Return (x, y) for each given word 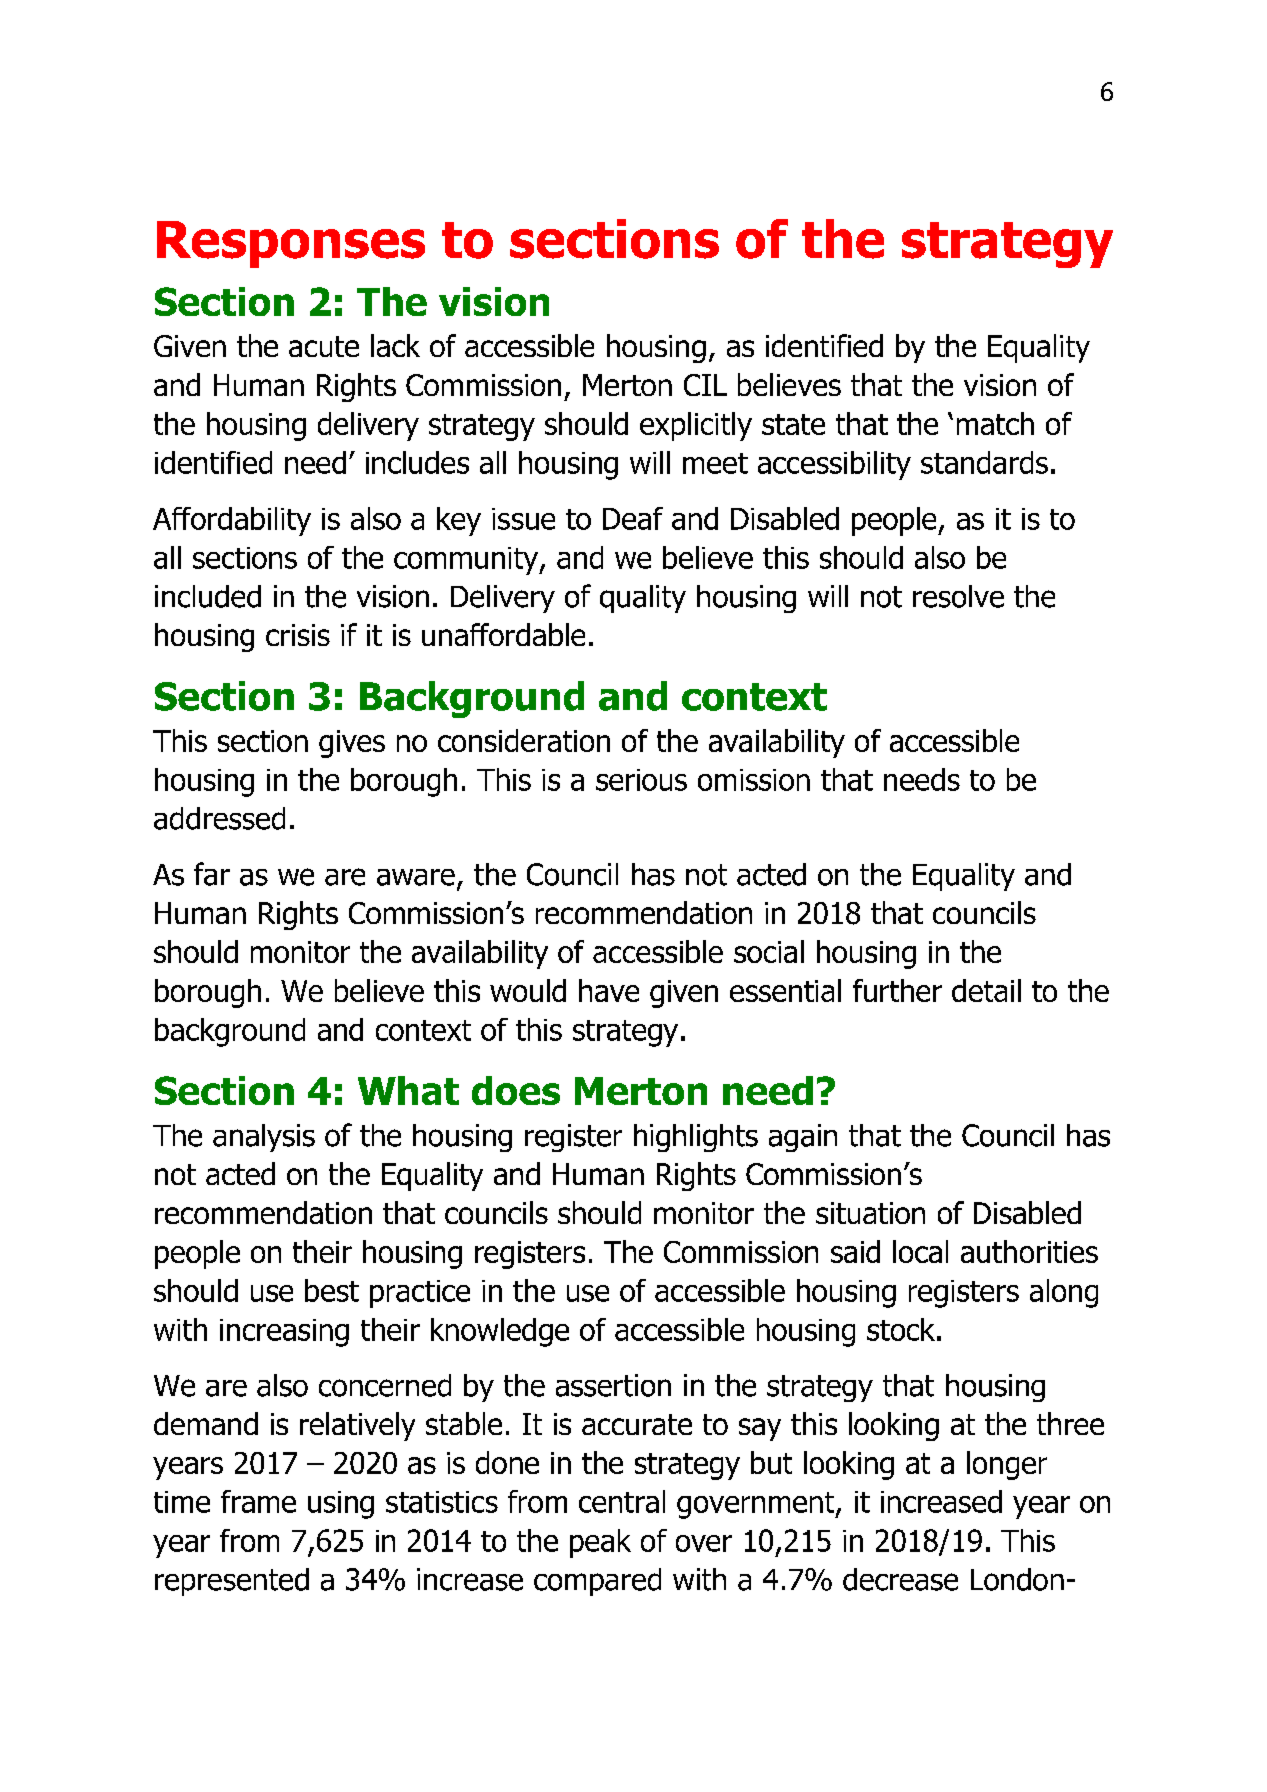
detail (986, 990)
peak (600, 1543)
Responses (291, 244)
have (609, 990)
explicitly (696, 426)
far (212, 874)
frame (258, 1501)
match (995, 423)
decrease (900, 1579)
